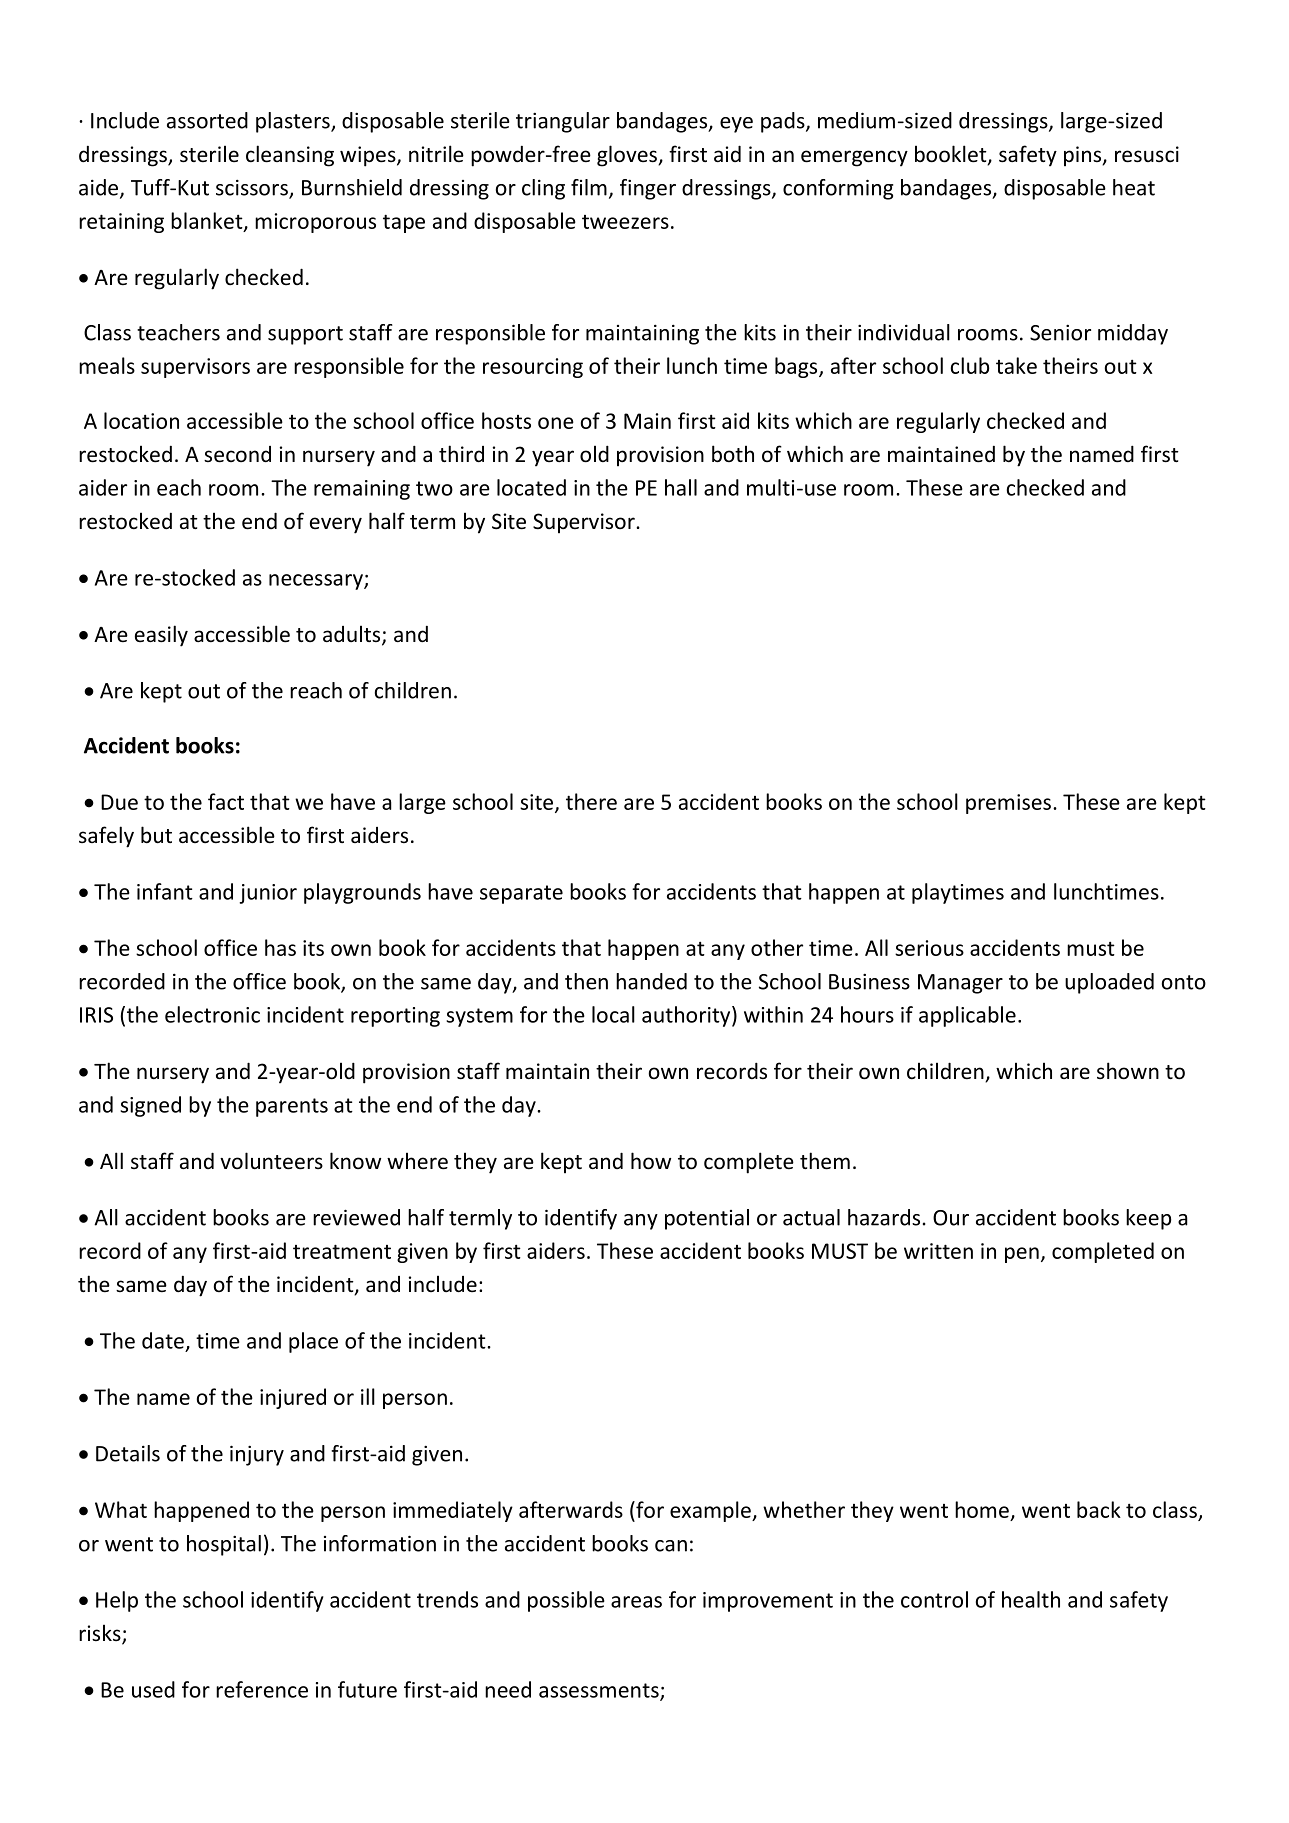 The image size is (1289, 1823). I want to click on easily, so click(161, 636).
